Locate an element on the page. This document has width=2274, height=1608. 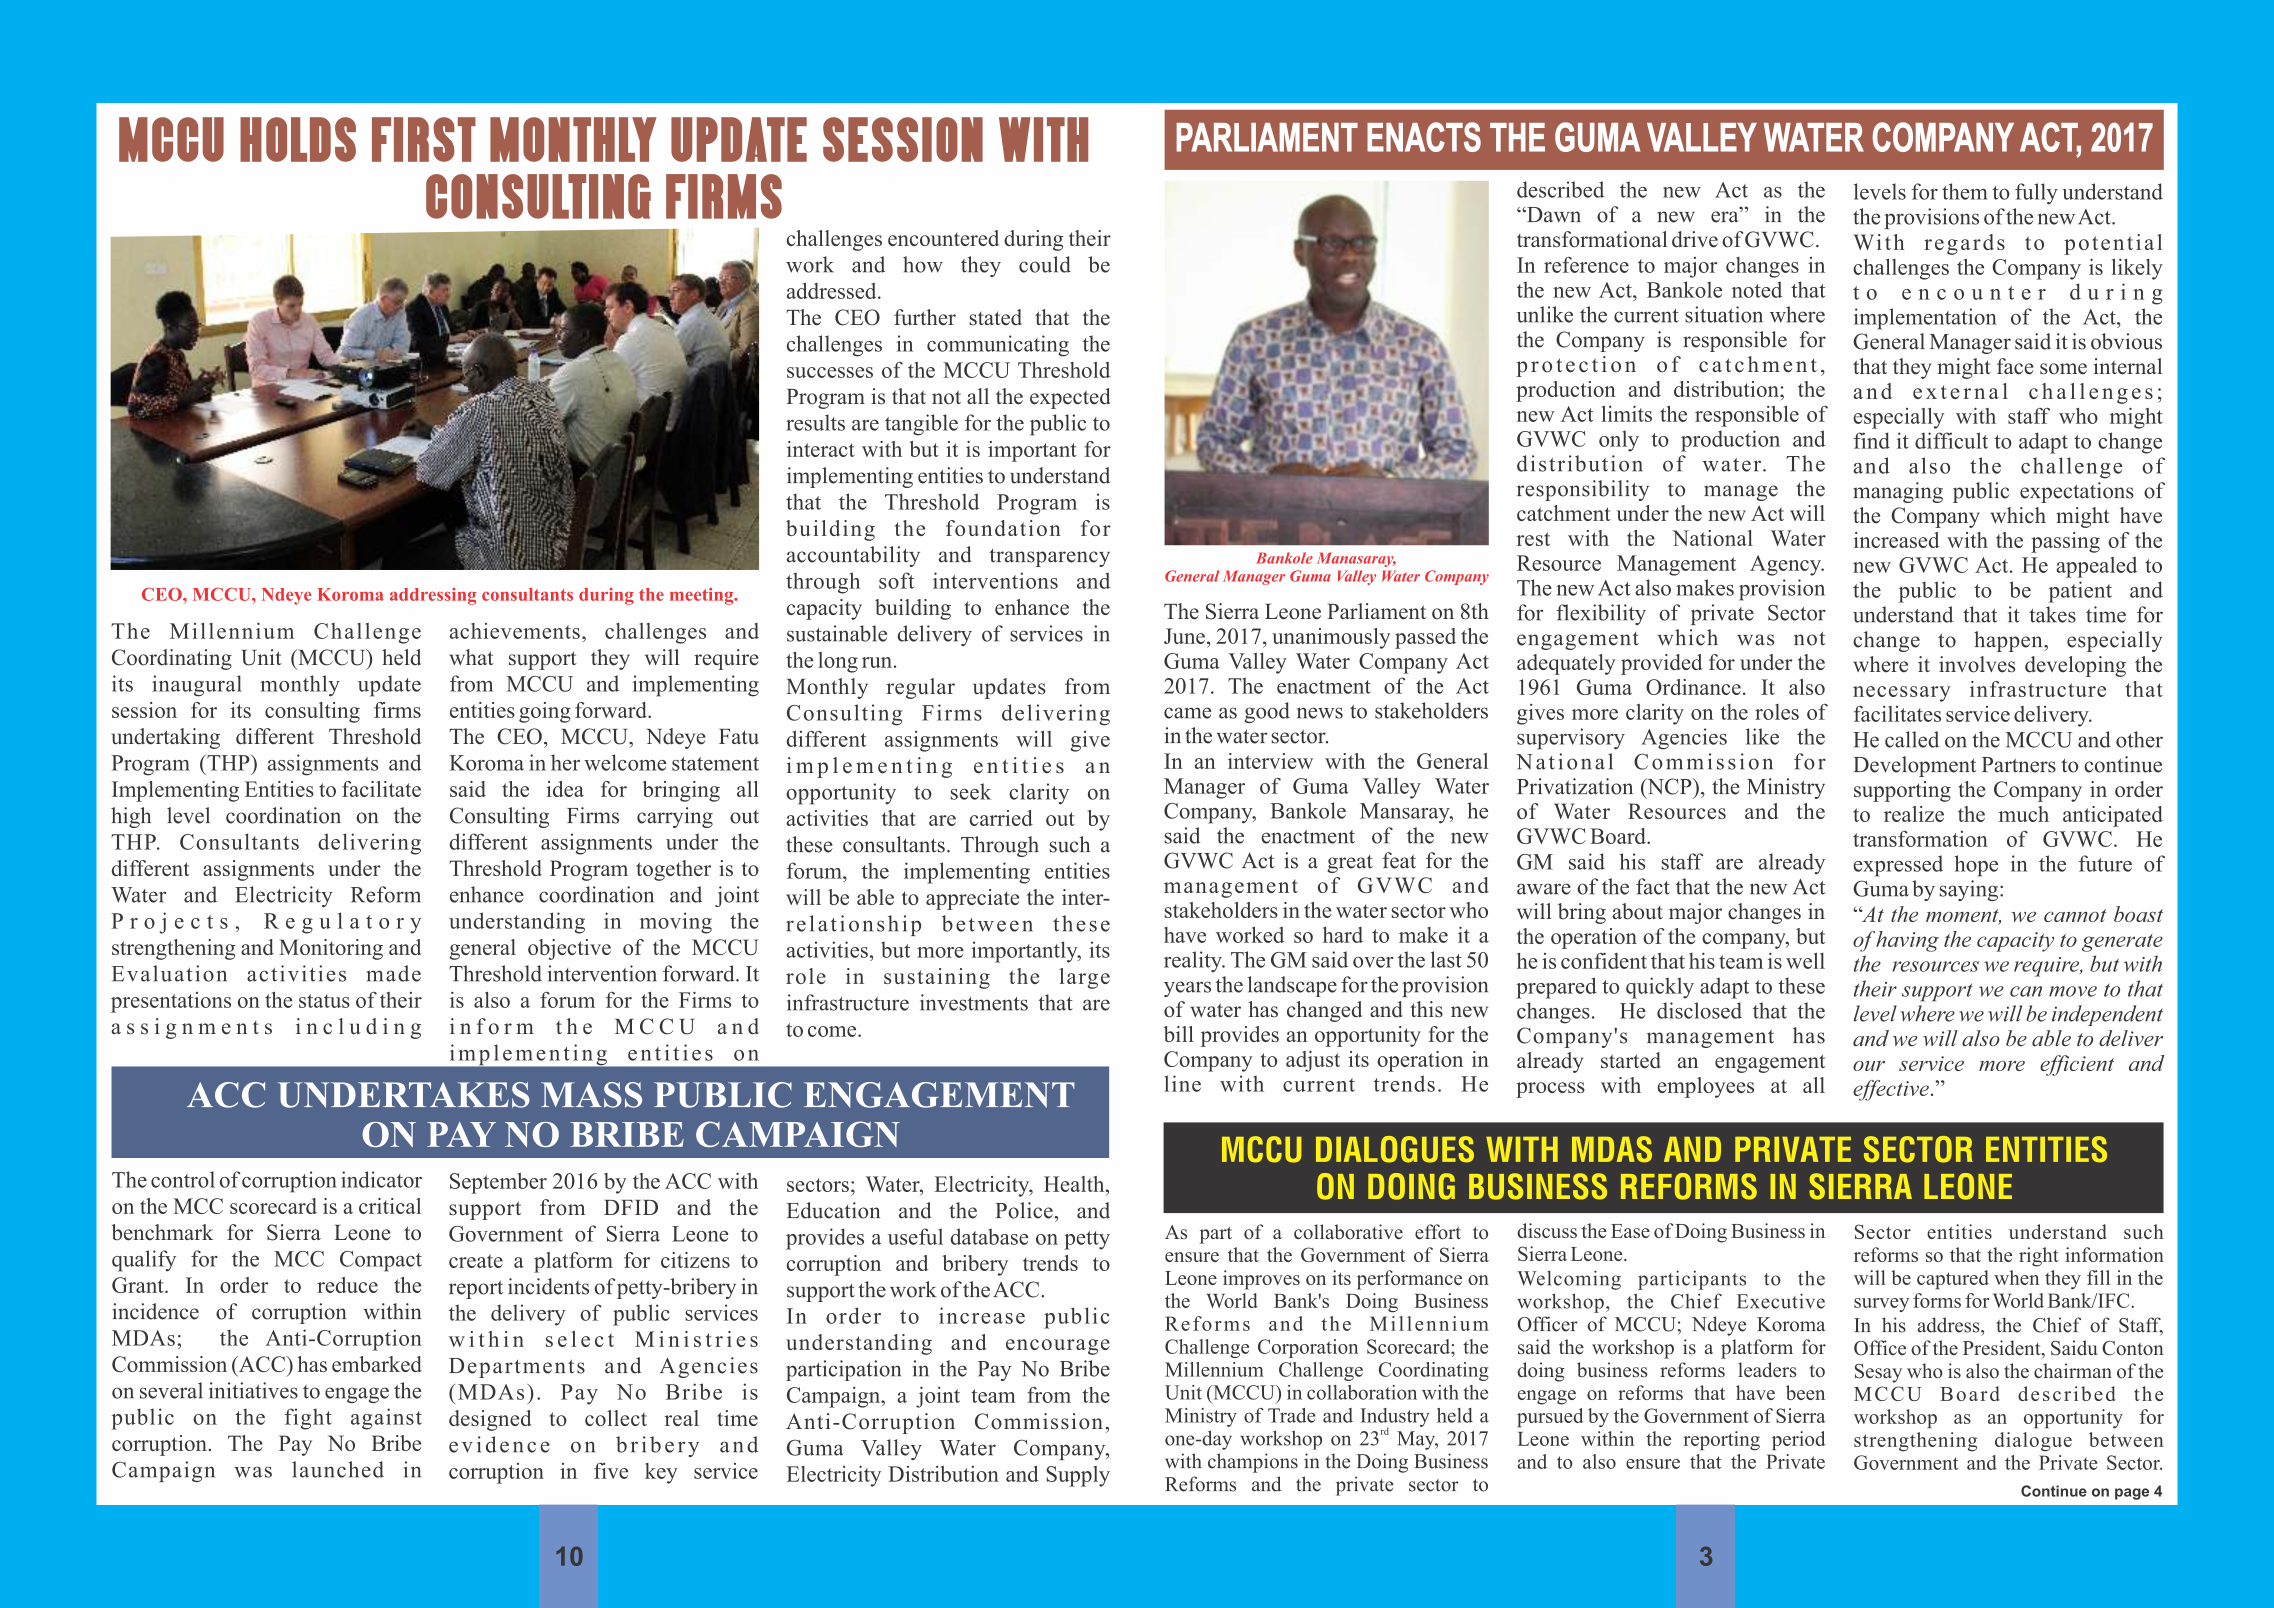
Agency is located at coordinates (1787, 565).
